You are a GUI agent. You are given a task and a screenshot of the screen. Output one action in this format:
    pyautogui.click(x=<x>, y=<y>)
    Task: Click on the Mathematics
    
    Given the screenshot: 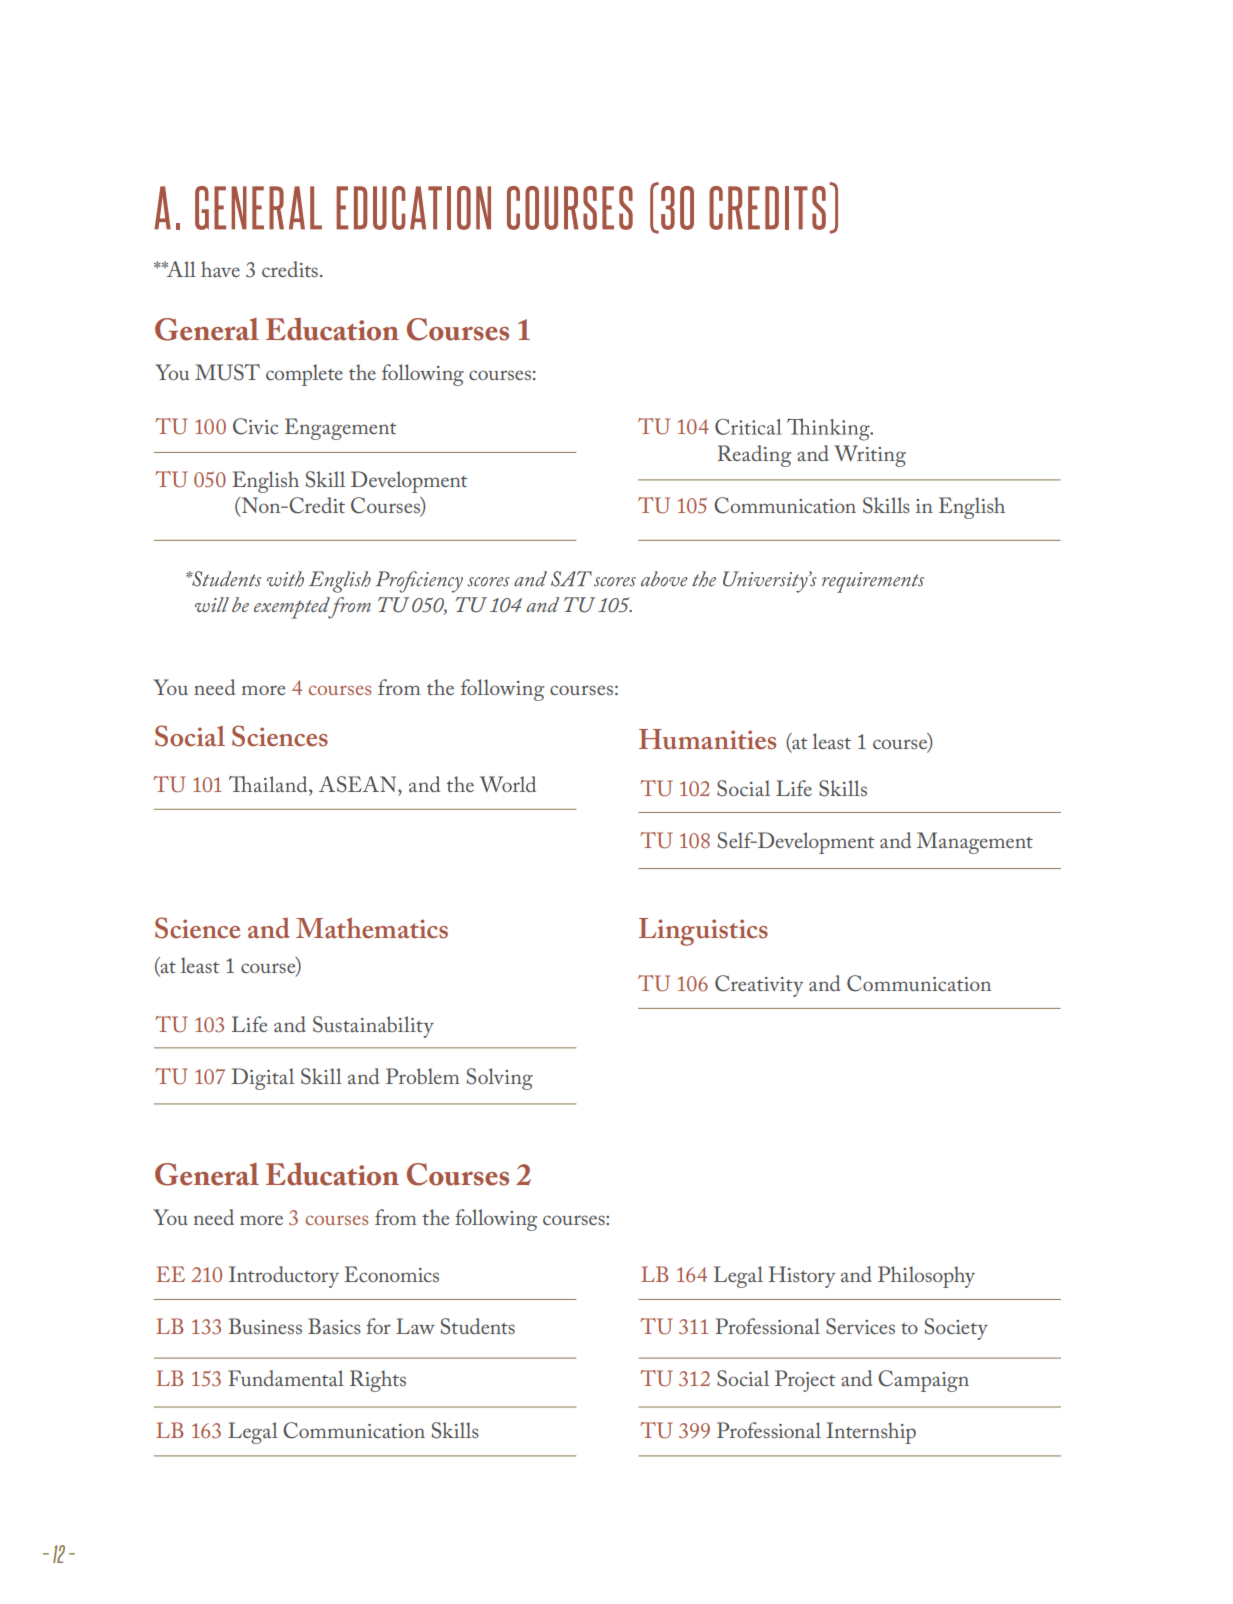 What is the action you would take?
    pyautogui.click(x=372, y=928)
